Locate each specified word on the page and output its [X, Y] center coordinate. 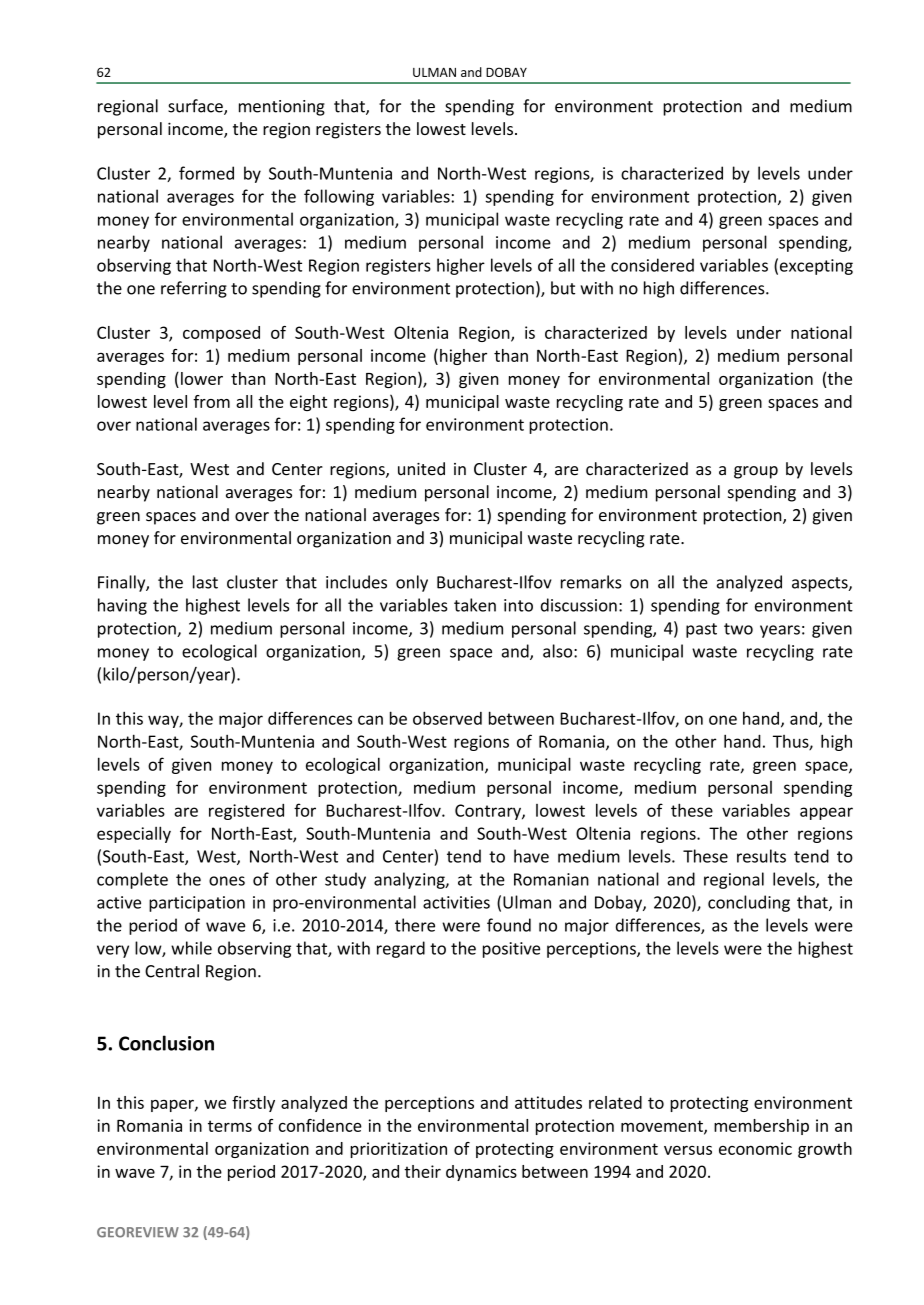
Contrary [489, 812]
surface [196, 107]
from [211, 401]
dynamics [481, 1173]
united [421, 469]
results [761, 856]
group [756, 472]
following [339, 197]
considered [652, 265]
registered [246, 812]
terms [230, 1126]
